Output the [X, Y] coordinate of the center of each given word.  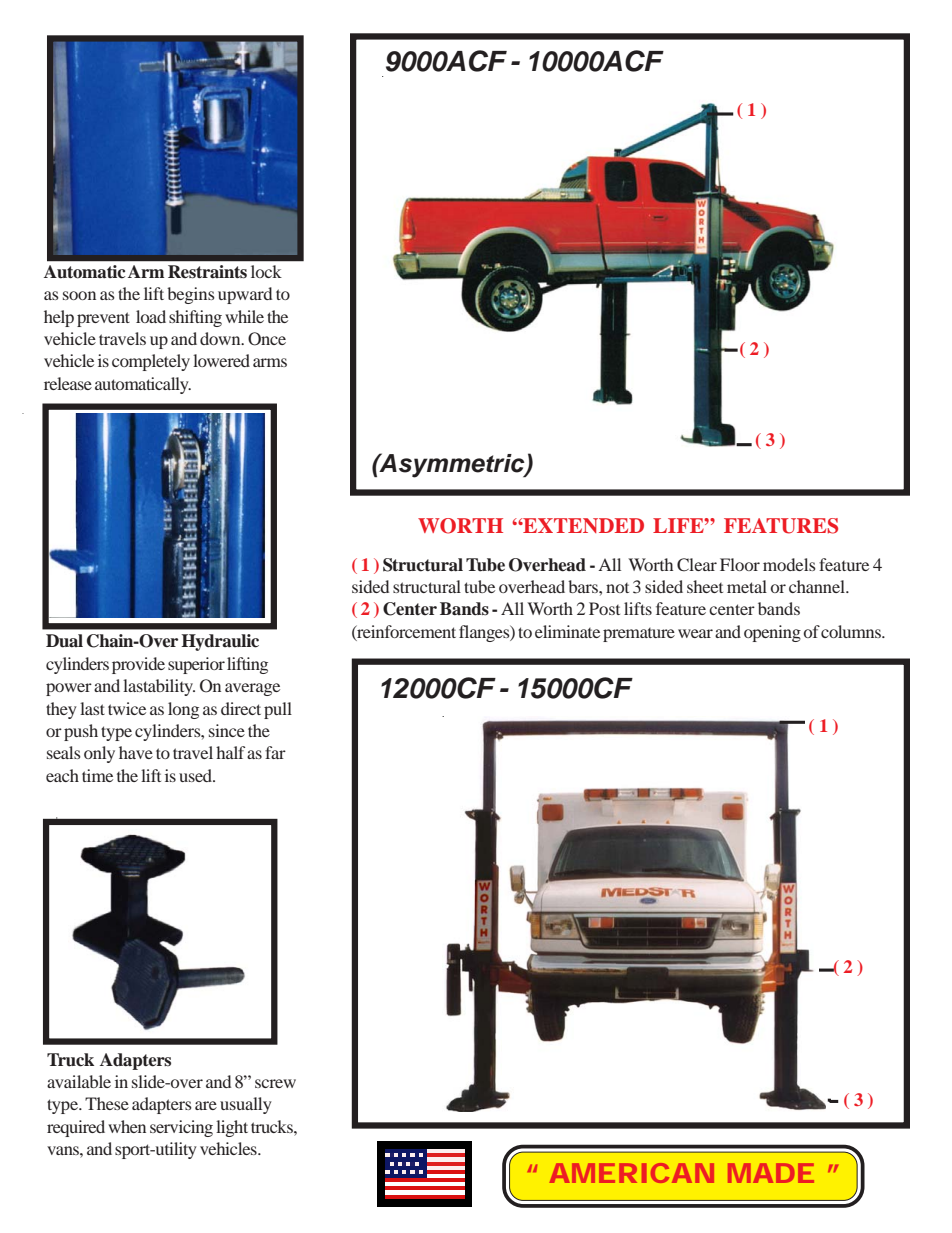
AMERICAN [632, 1173]
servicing [181, 1128]
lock [266, 271]
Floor [740, 564]
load [151, 316]
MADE [771, 1173]
